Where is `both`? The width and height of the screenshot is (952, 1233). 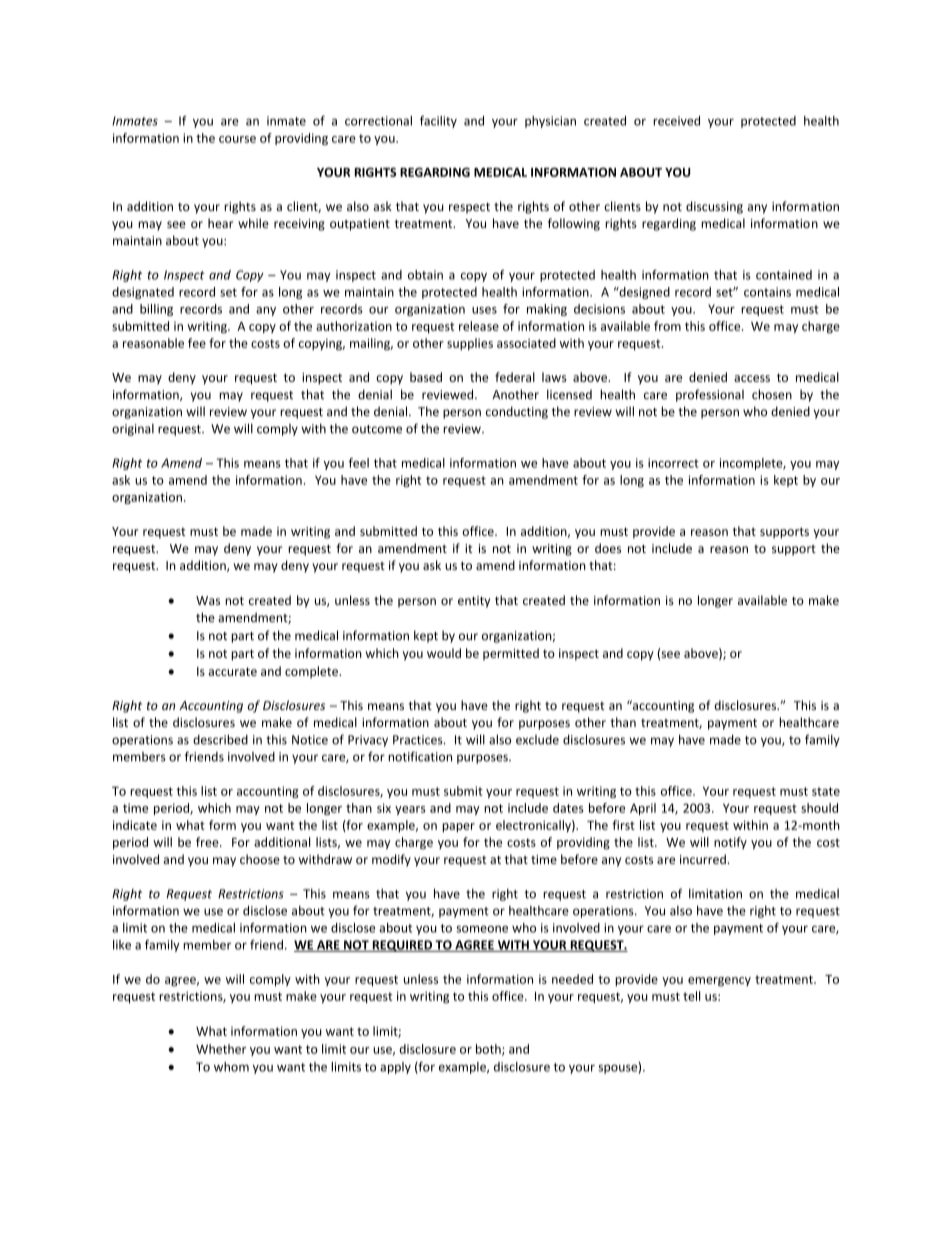
both is located at coordinates (489, 1050).
